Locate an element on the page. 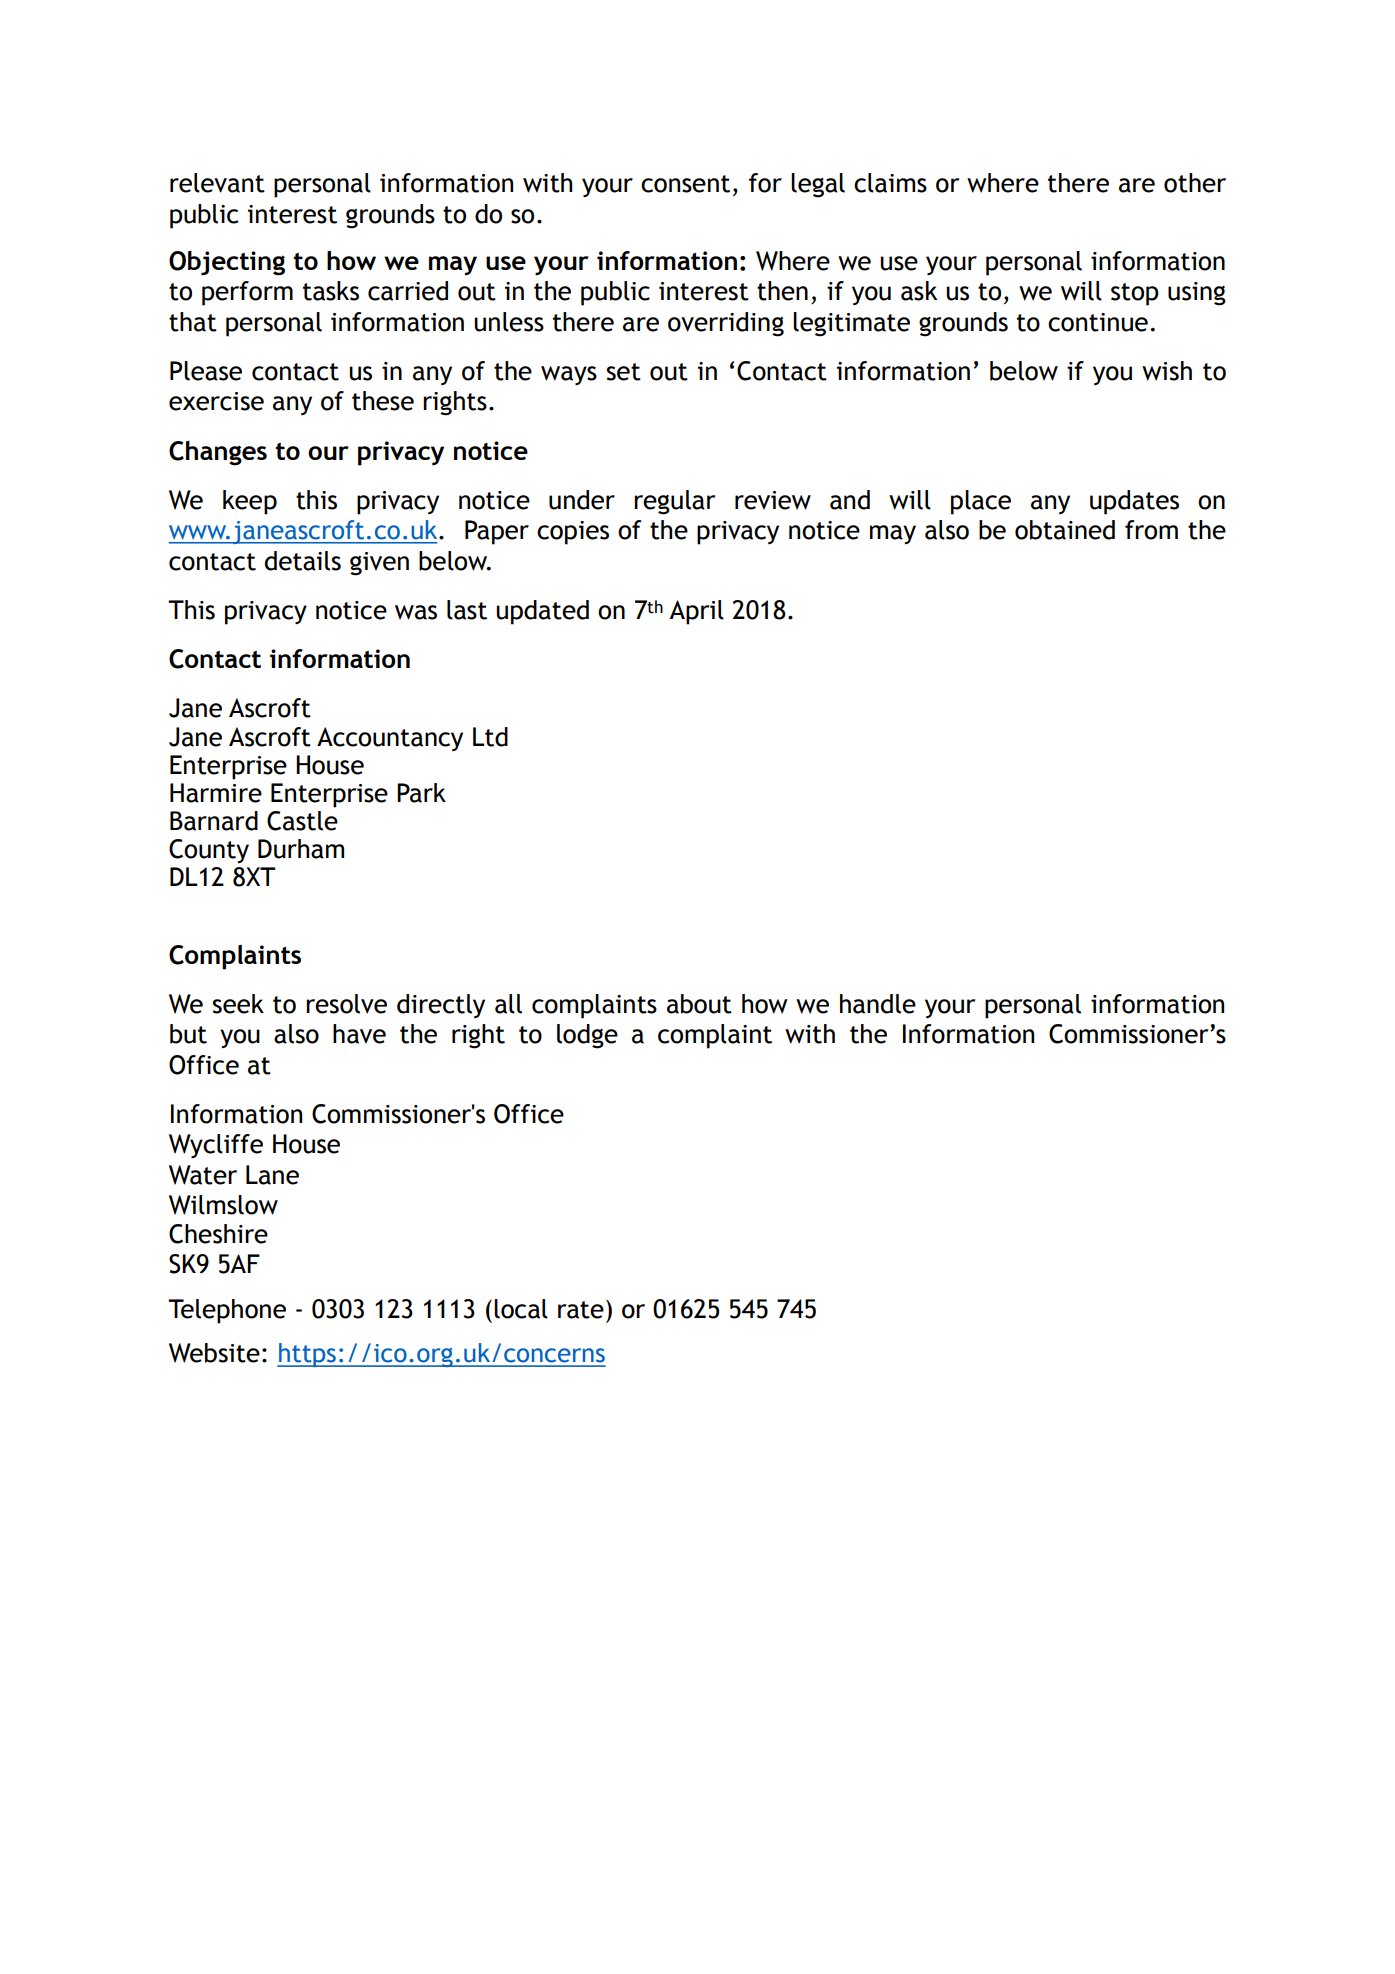 This page has width=1395, height=1974. rate is located at coordinates (581, 1310).
